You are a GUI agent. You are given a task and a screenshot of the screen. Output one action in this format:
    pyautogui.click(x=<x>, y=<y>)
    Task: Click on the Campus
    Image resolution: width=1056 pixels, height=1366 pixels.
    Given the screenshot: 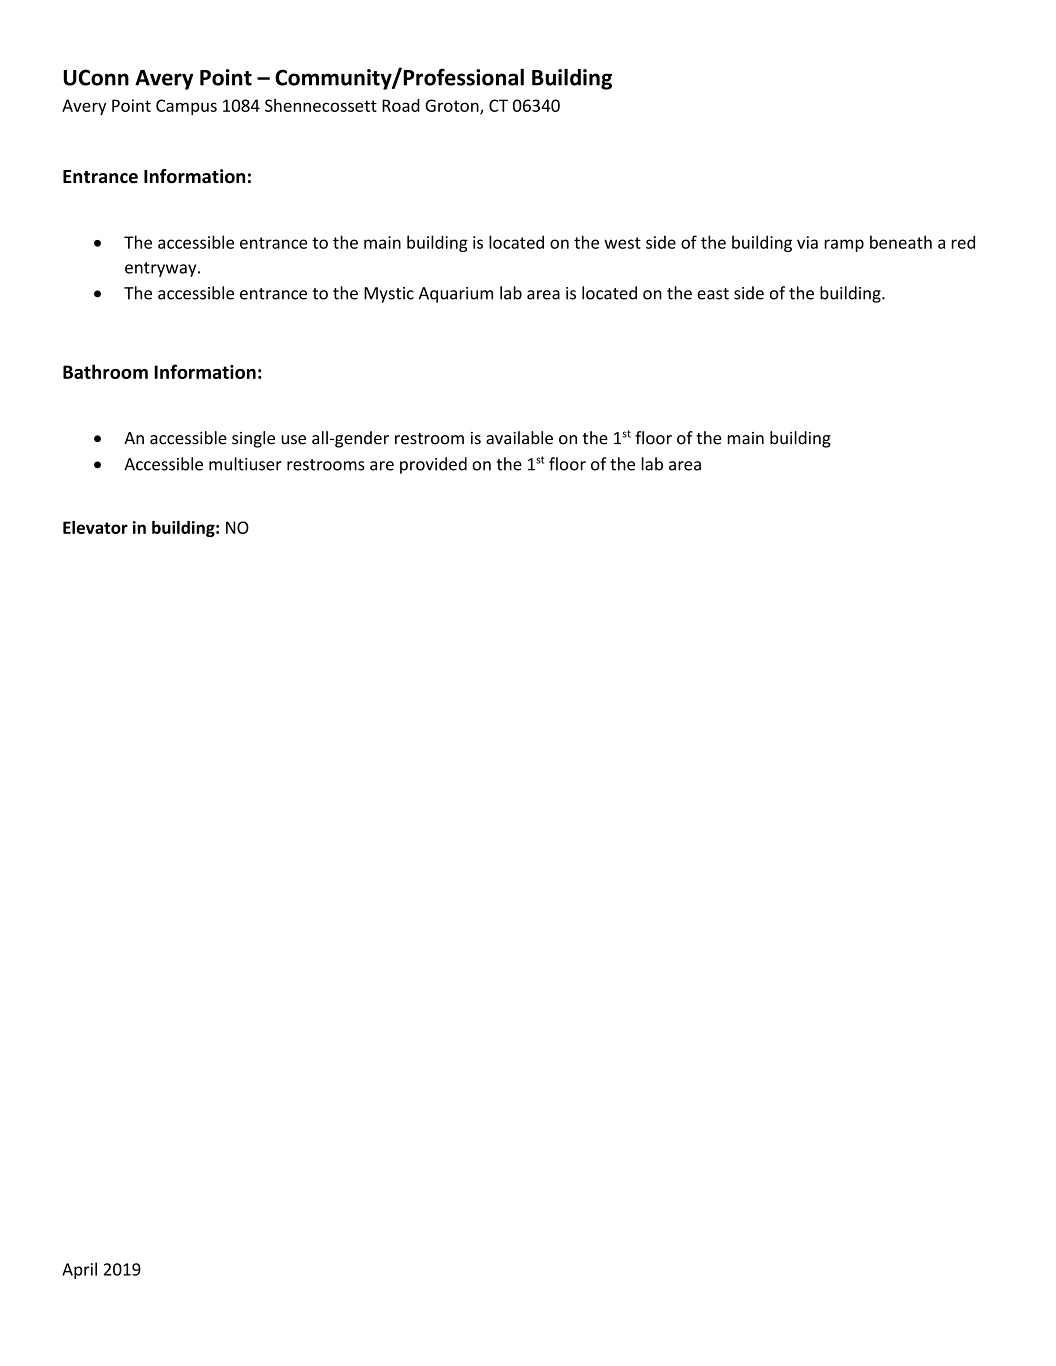 What is the action you would take?
    pyautogui.click(x=186, y=107)
